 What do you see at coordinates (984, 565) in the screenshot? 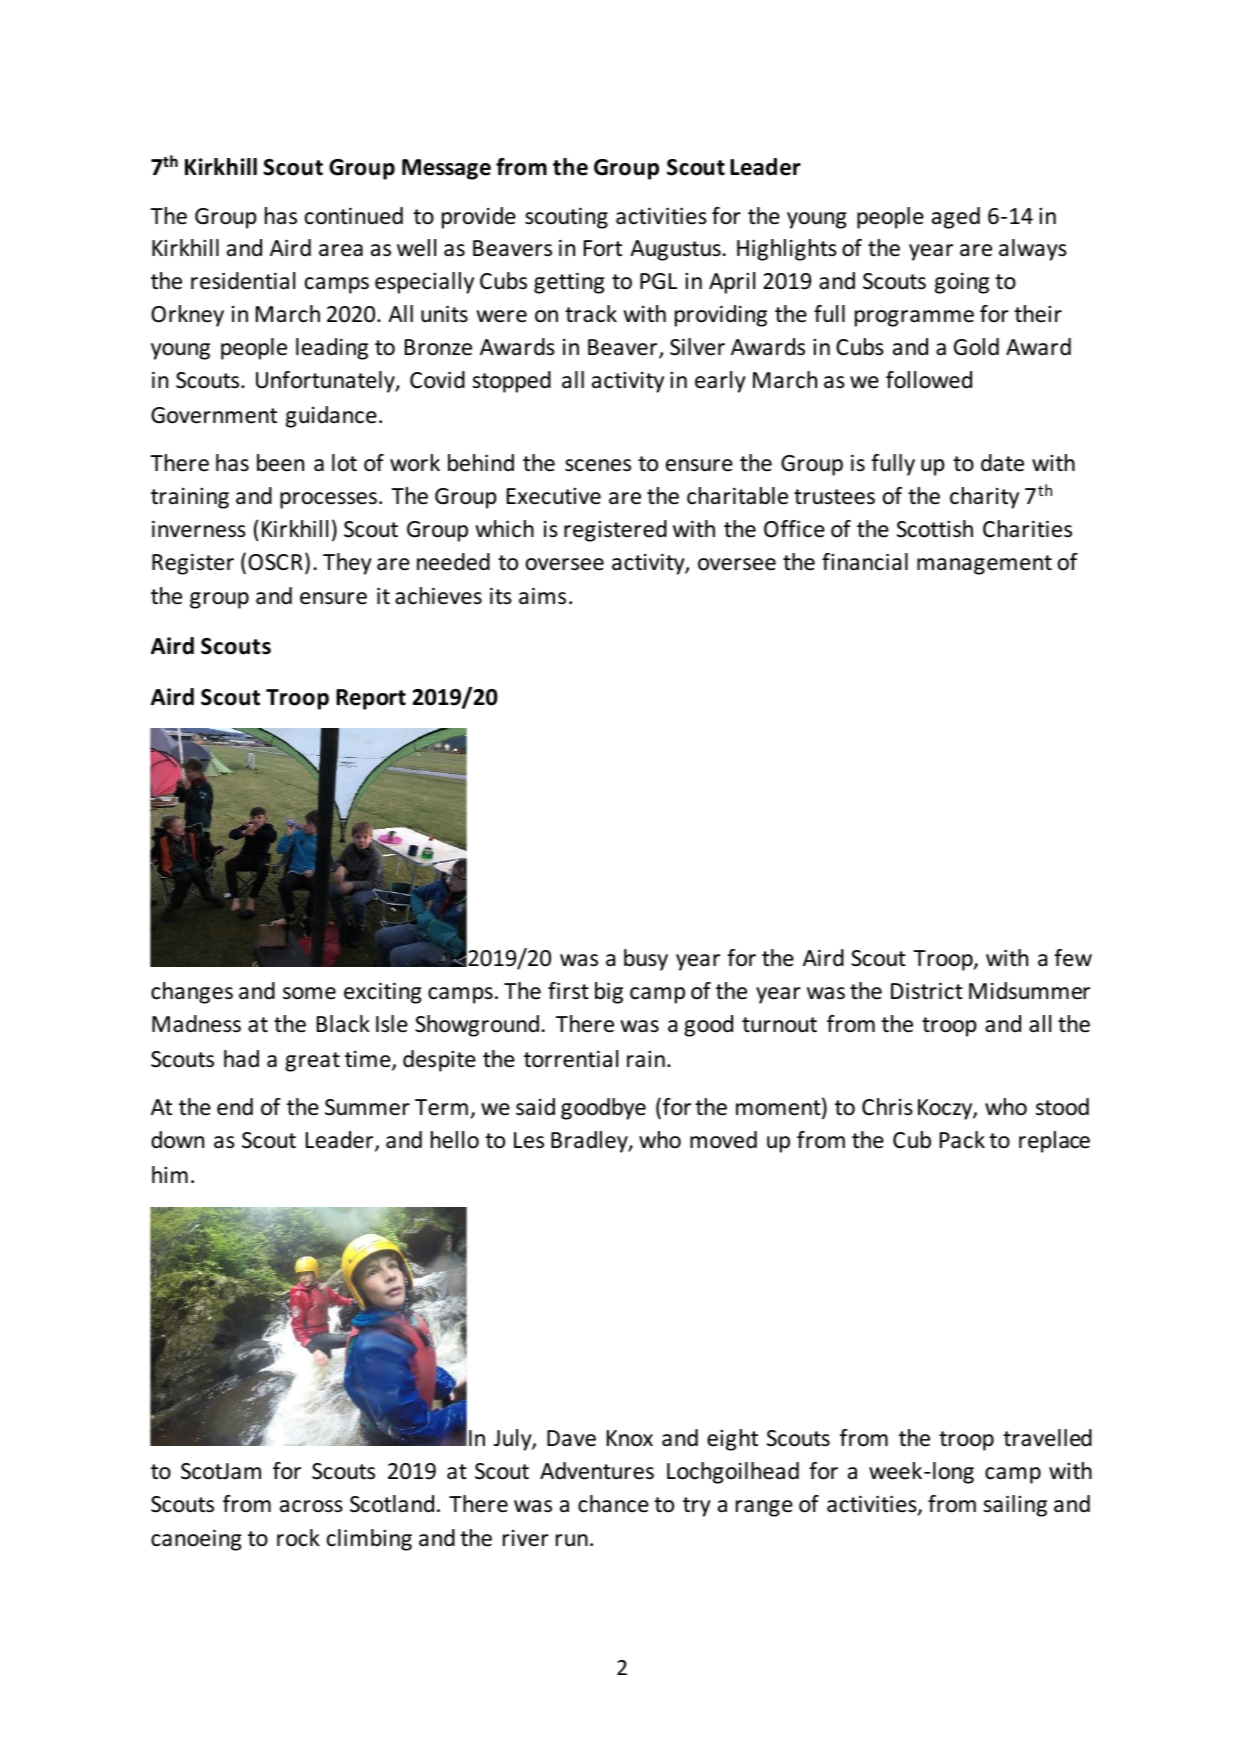
I see `management` at bounding box center [984, 565].
